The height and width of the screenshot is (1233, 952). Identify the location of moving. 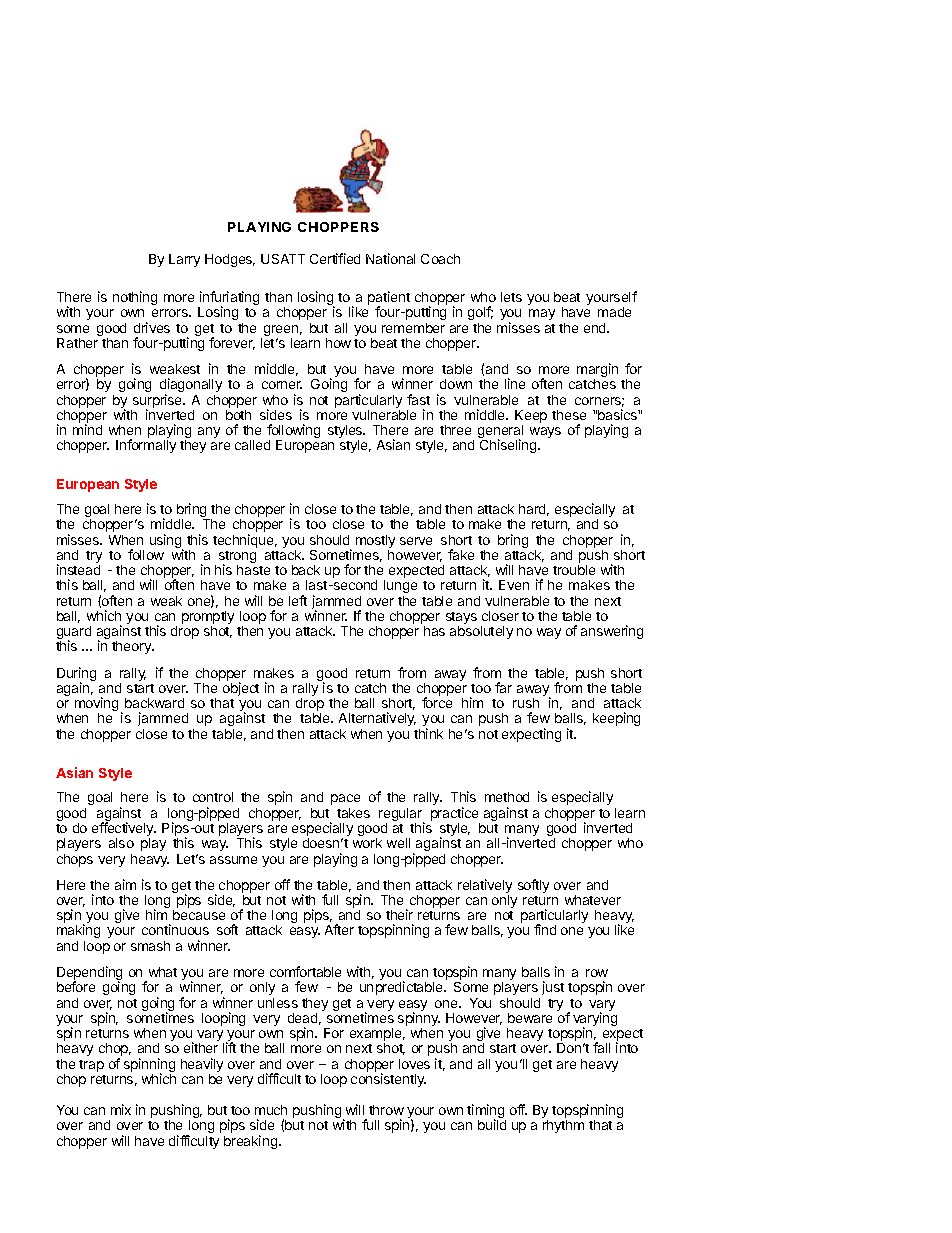
(96, 705).
